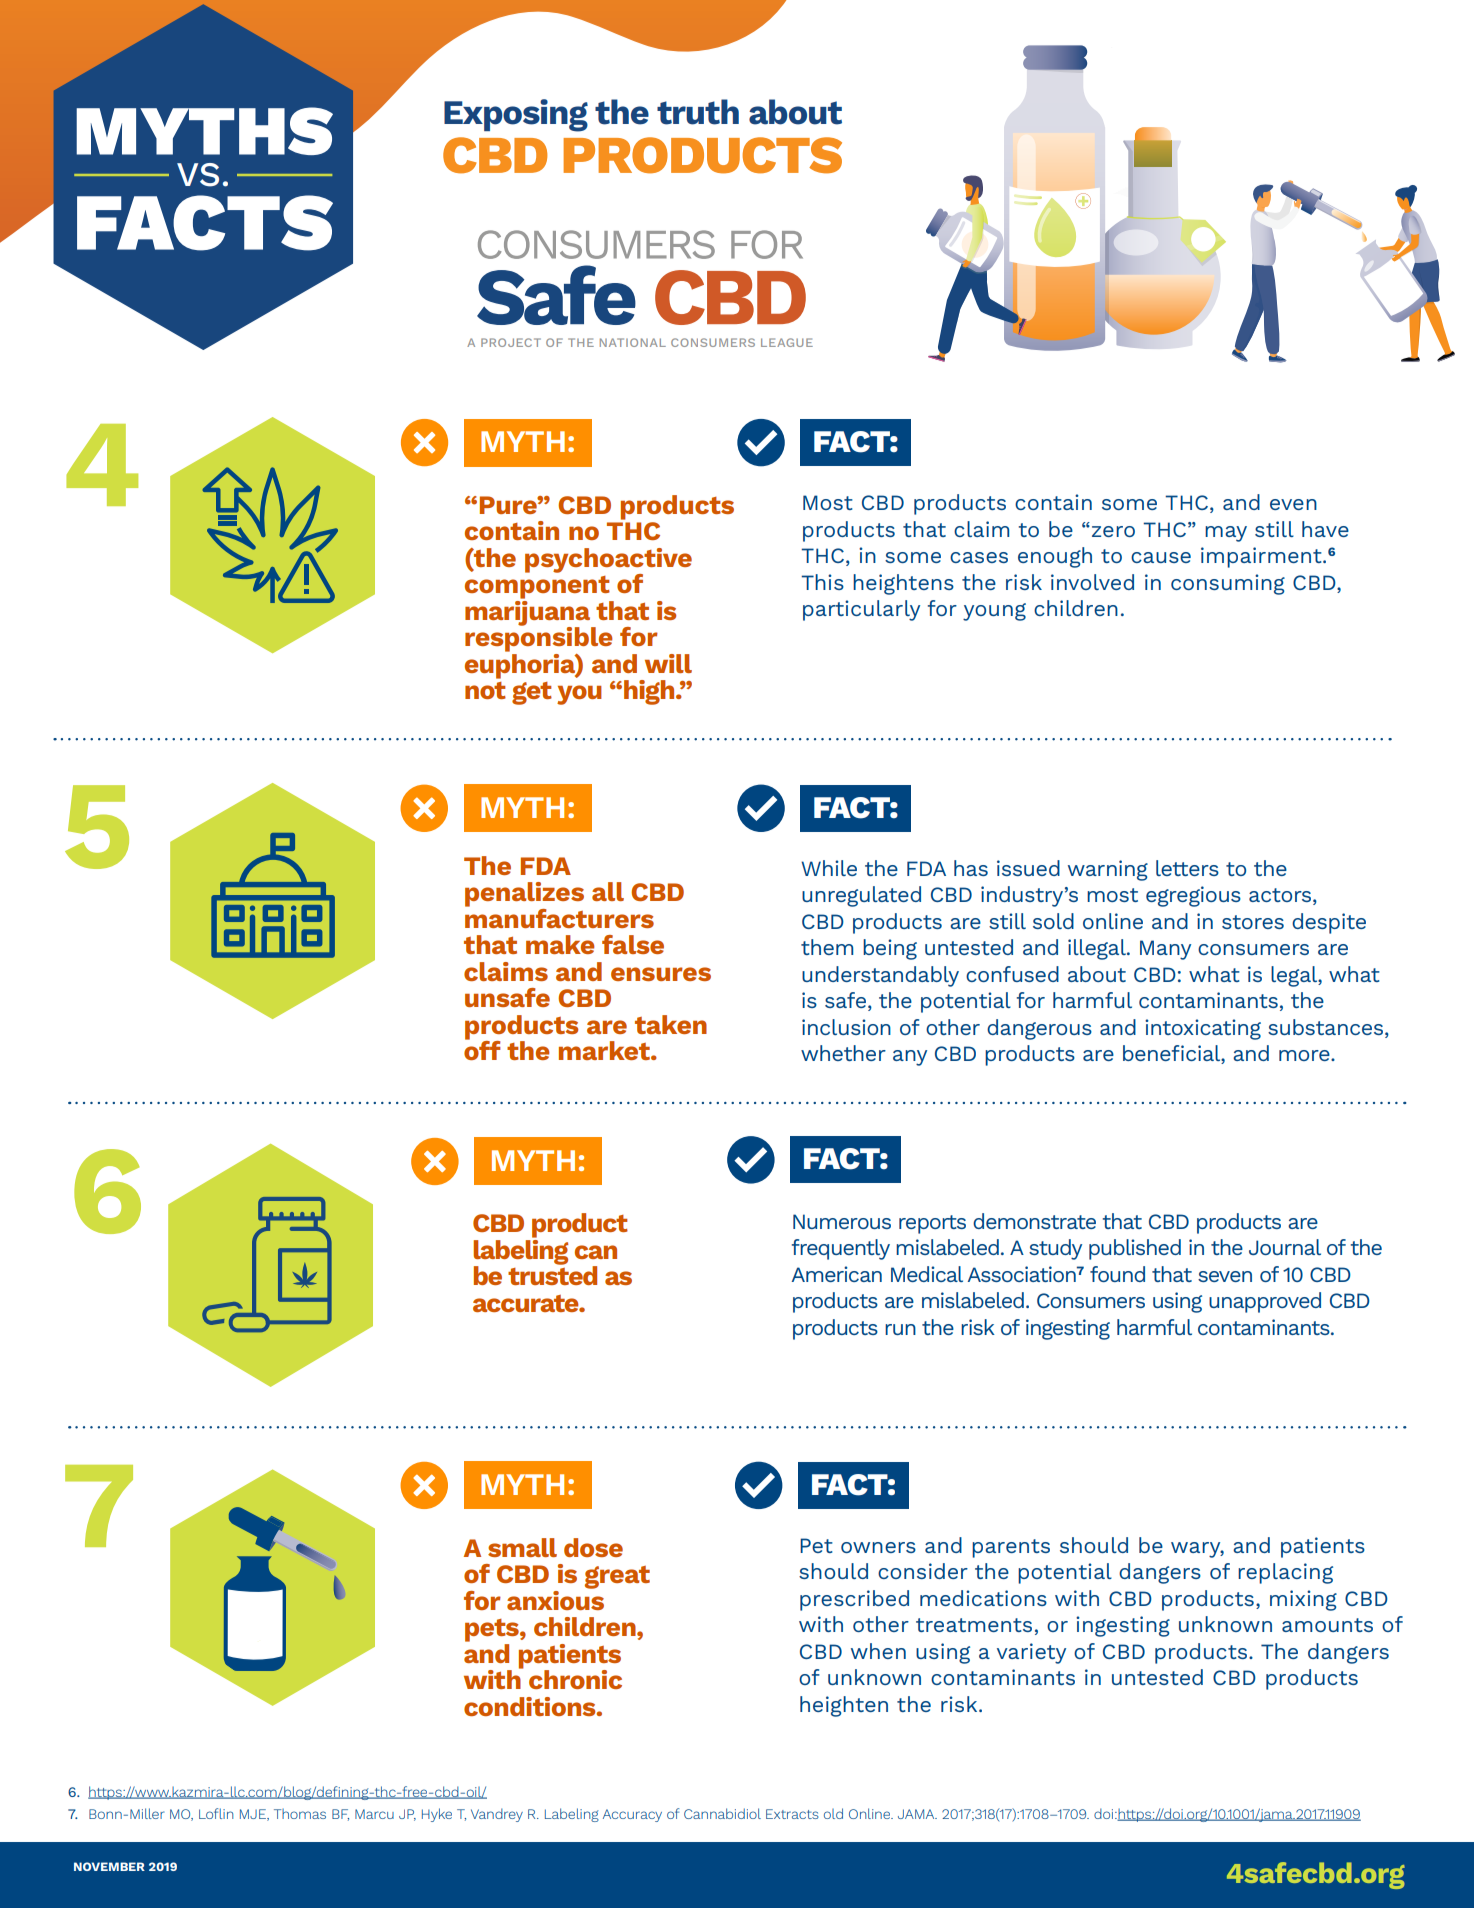 The image size is (1474, 1908). What do you see at coordinates (516, 115) in the document?
I see `Exposing` at bounding box center [516, 115].
